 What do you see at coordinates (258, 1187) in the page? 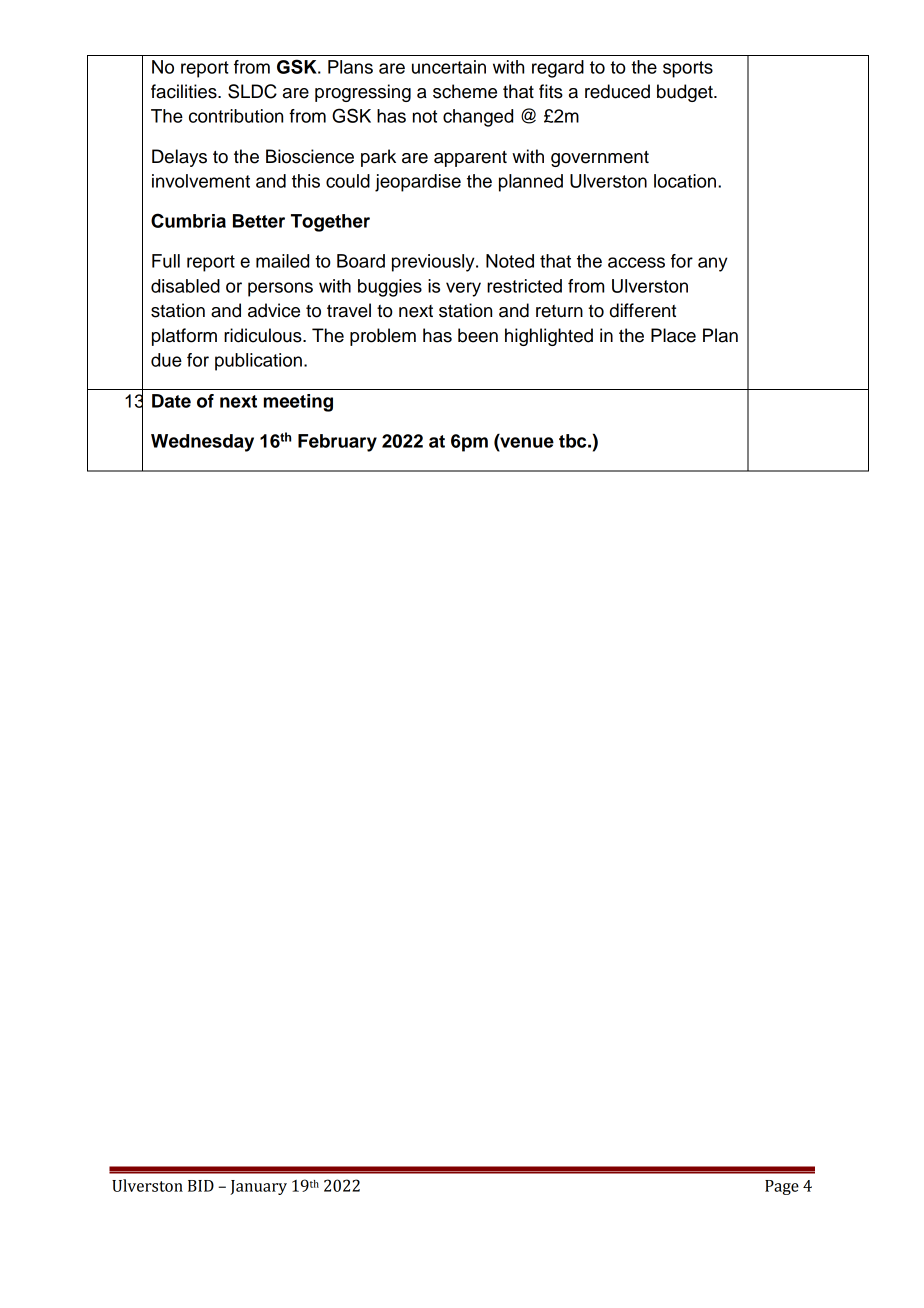
I see `January` at bounding box center [258, 1187].
